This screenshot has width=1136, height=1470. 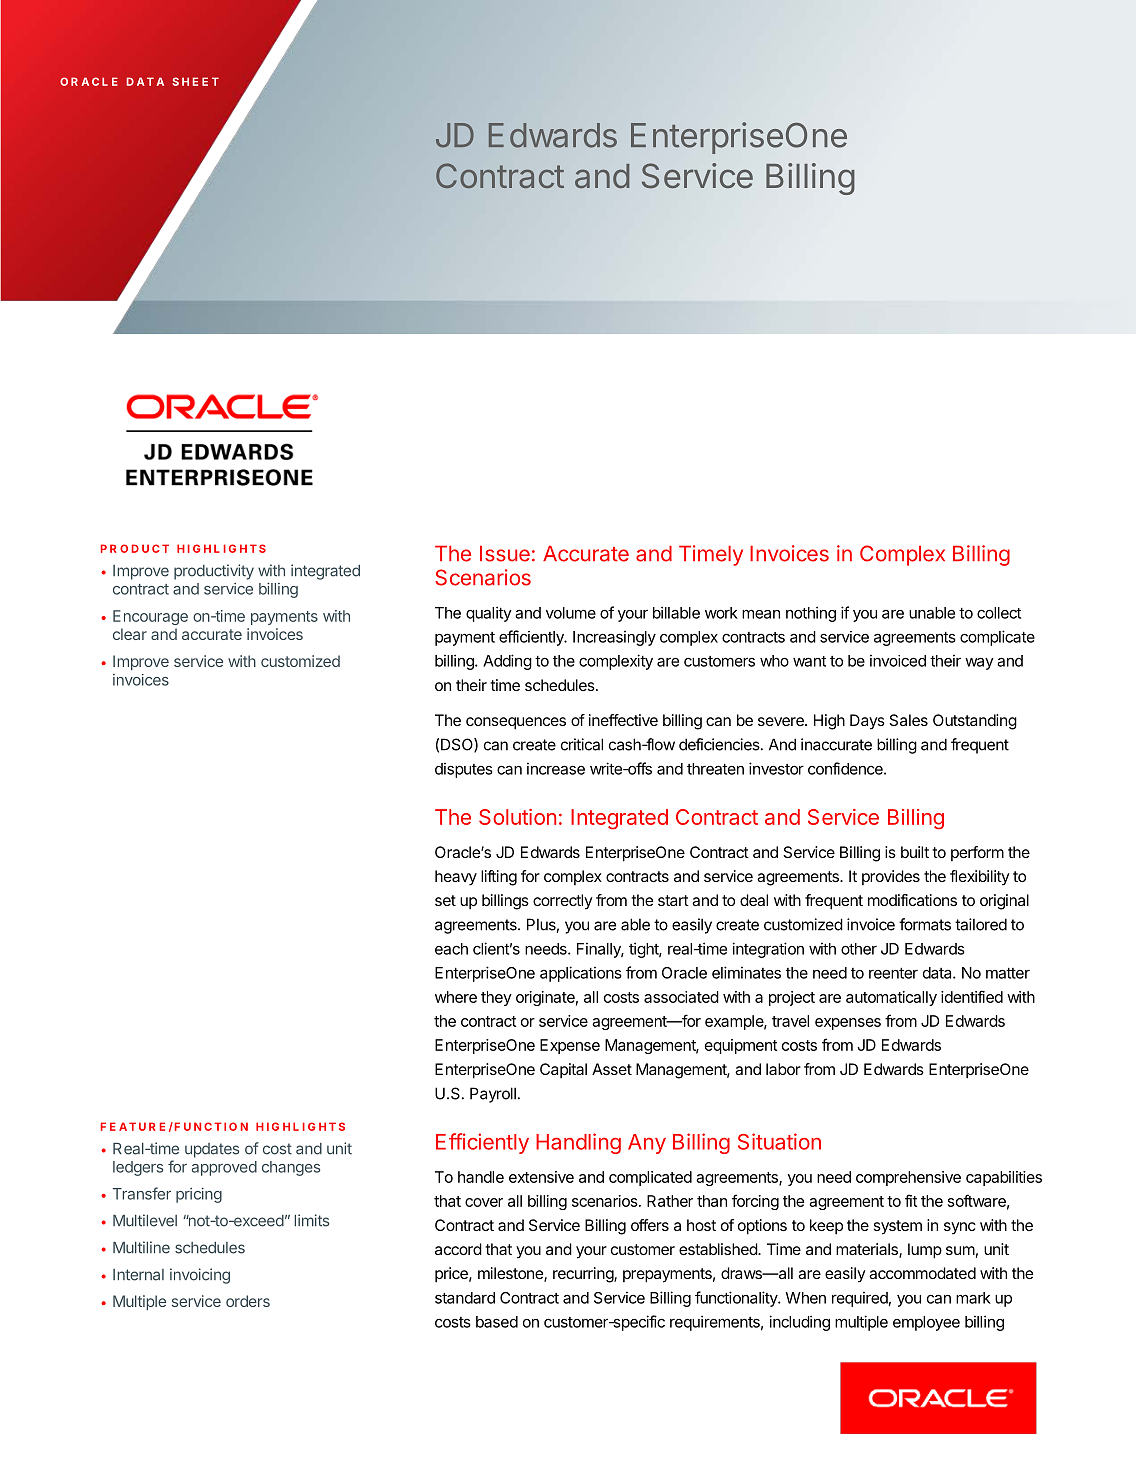 What do you see at coordinates (150, 617) in the screenshot?
I see `Encourage` at bounding box center [150, 617].
